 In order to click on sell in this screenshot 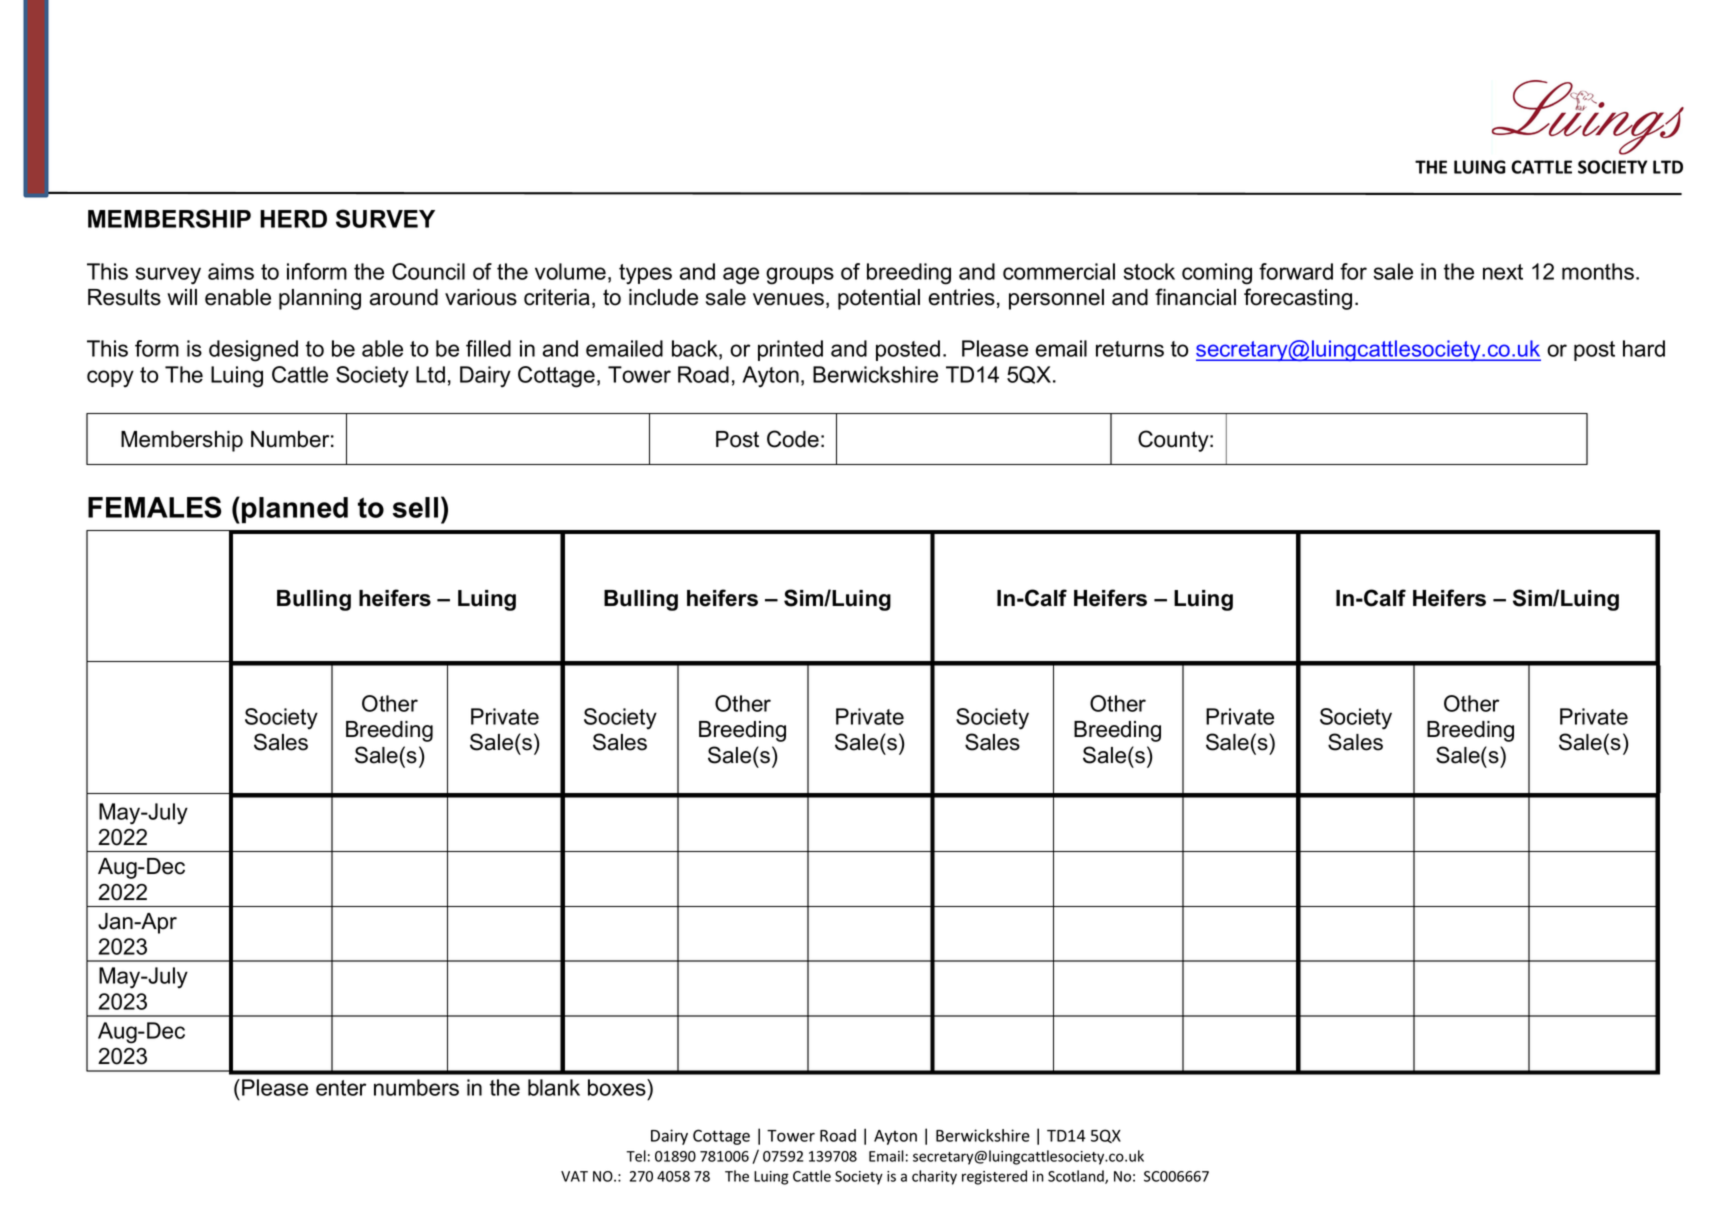, I will do `click(415, 507)`.
